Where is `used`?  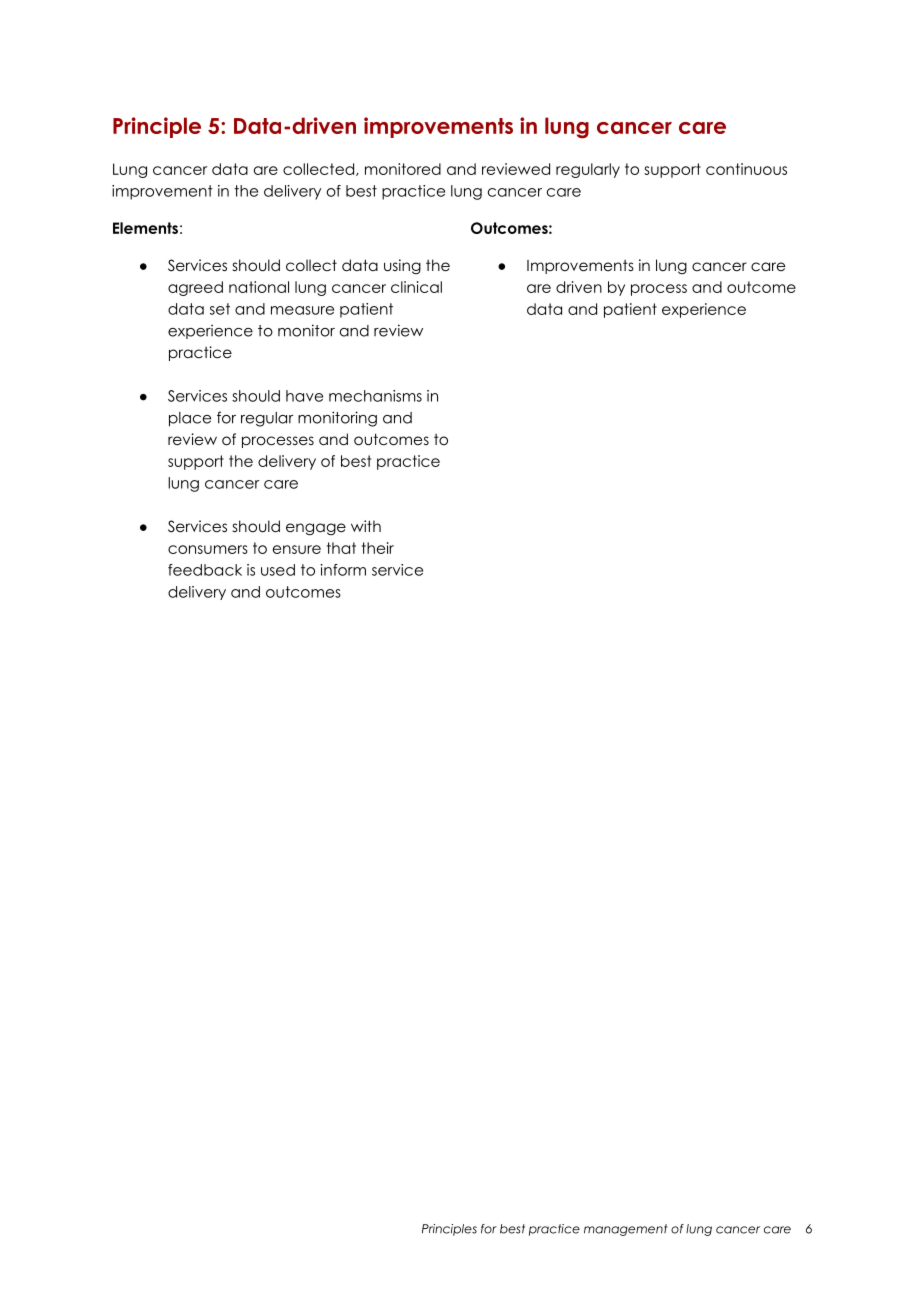 used is located at coordinates (278, 570).
